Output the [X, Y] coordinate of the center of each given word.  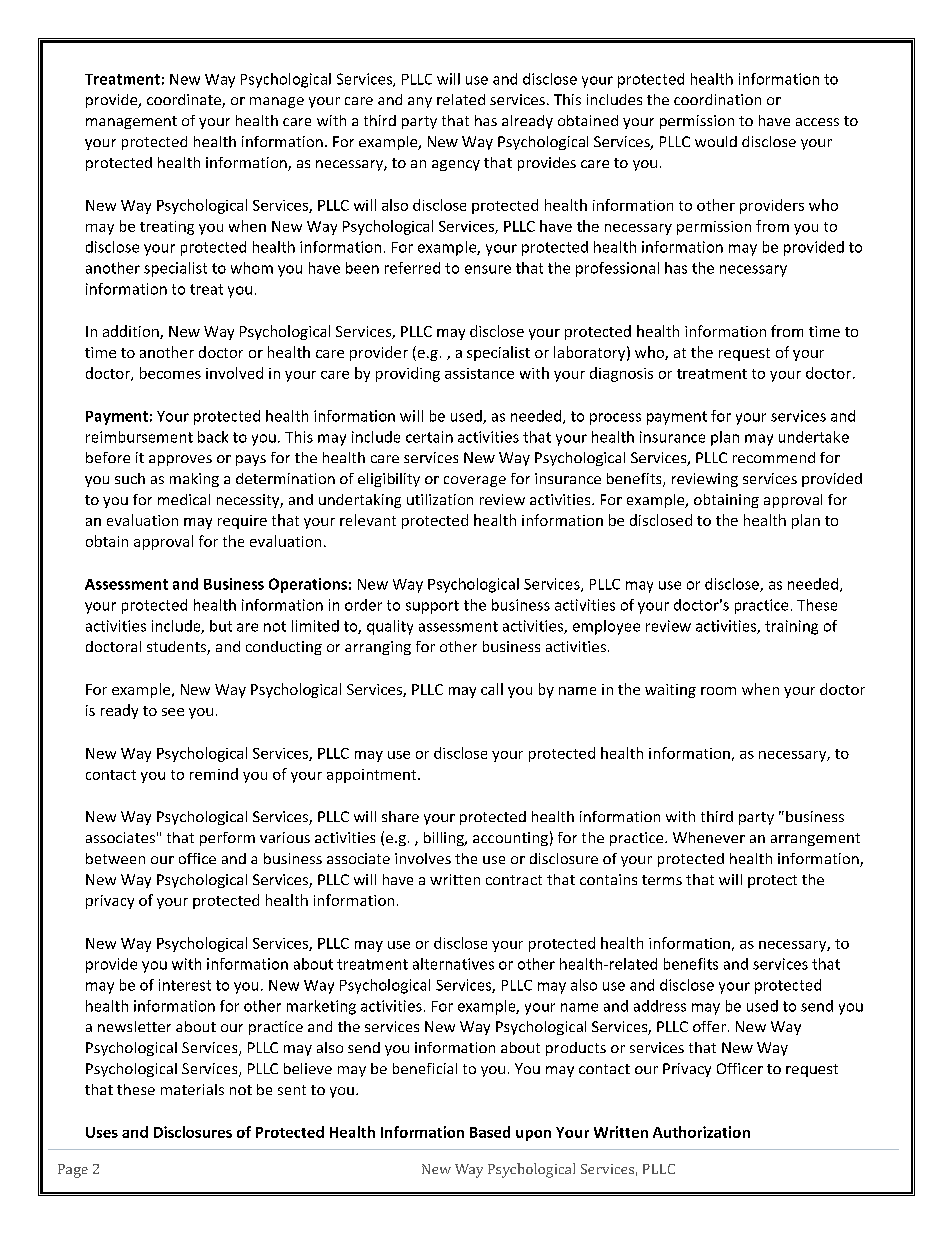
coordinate [185, 101]
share [400, 816]
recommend [774, 457]
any [420, 102]
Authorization [701, 1132]
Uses [102, 1132]
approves [180, 460]
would [716, 141]
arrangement [815, 839]
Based [490, 1132]
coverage [475, 481]
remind [214, 774]
